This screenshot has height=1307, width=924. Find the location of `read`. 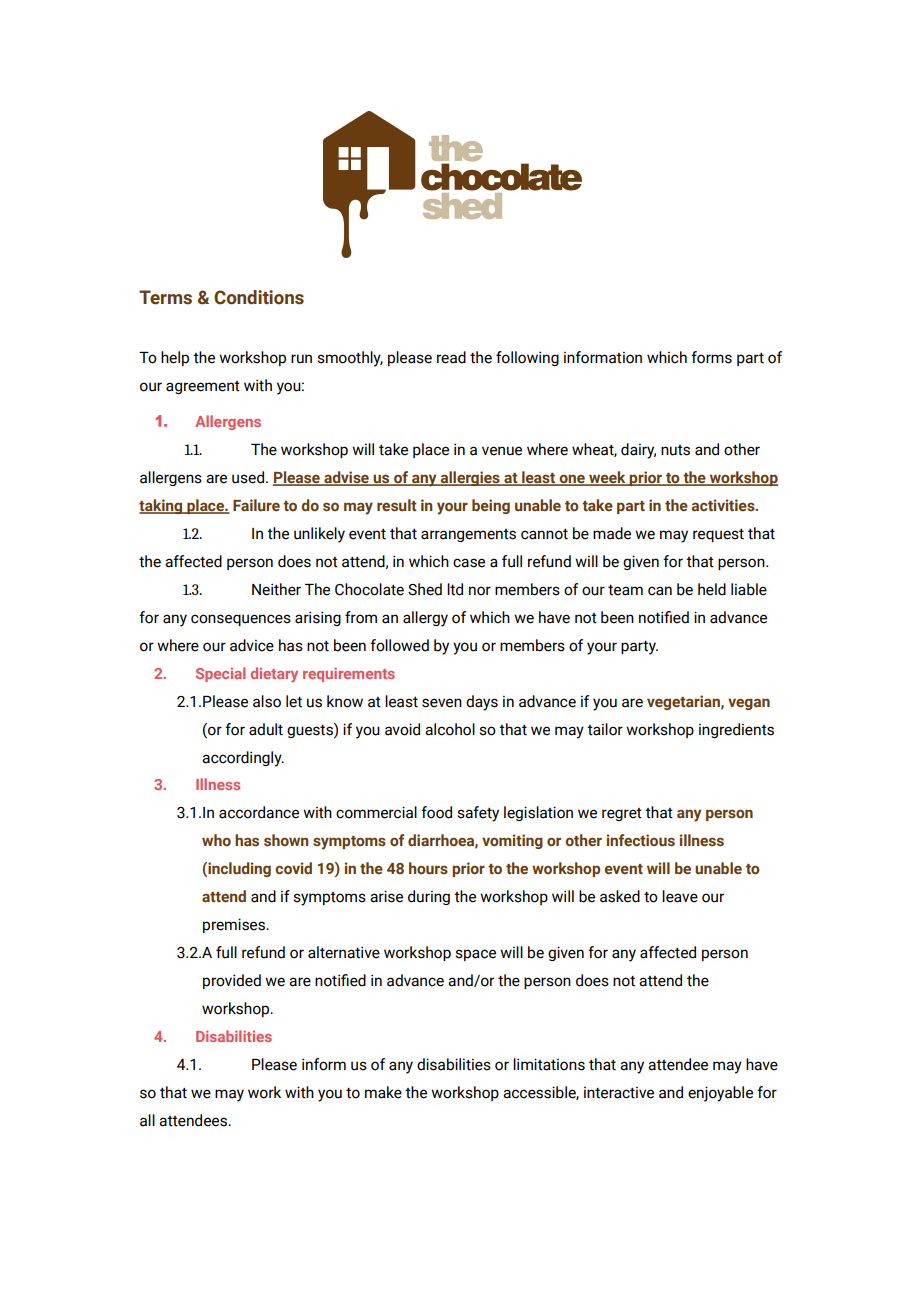

read is located at coordinates (451, 357).
